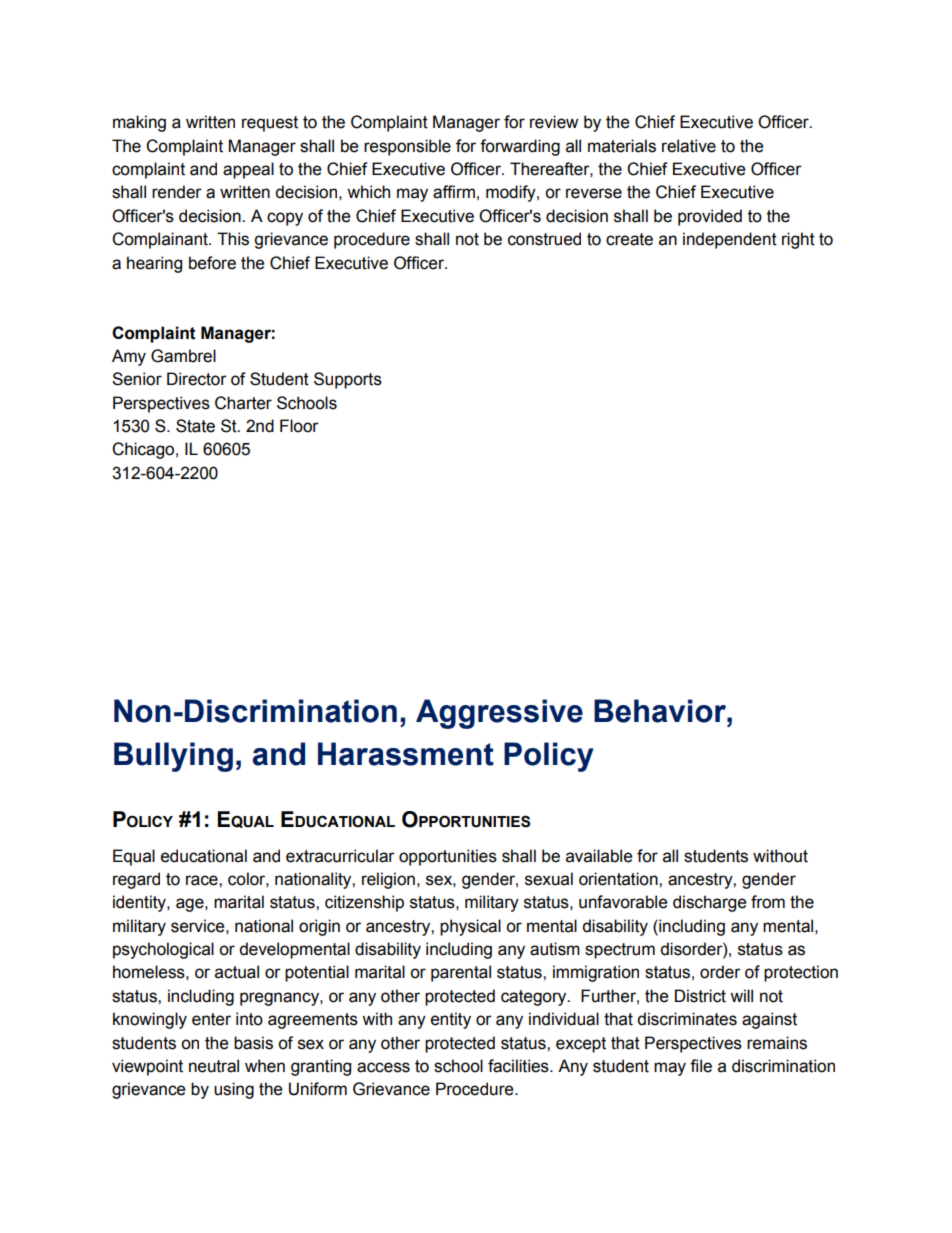 Image resolution: width=952 pixels, height=1233 pixels. What do you see at coordinates (709, 903) in the screenshot?
I see `discharge` at bounding box center [709, 903].
